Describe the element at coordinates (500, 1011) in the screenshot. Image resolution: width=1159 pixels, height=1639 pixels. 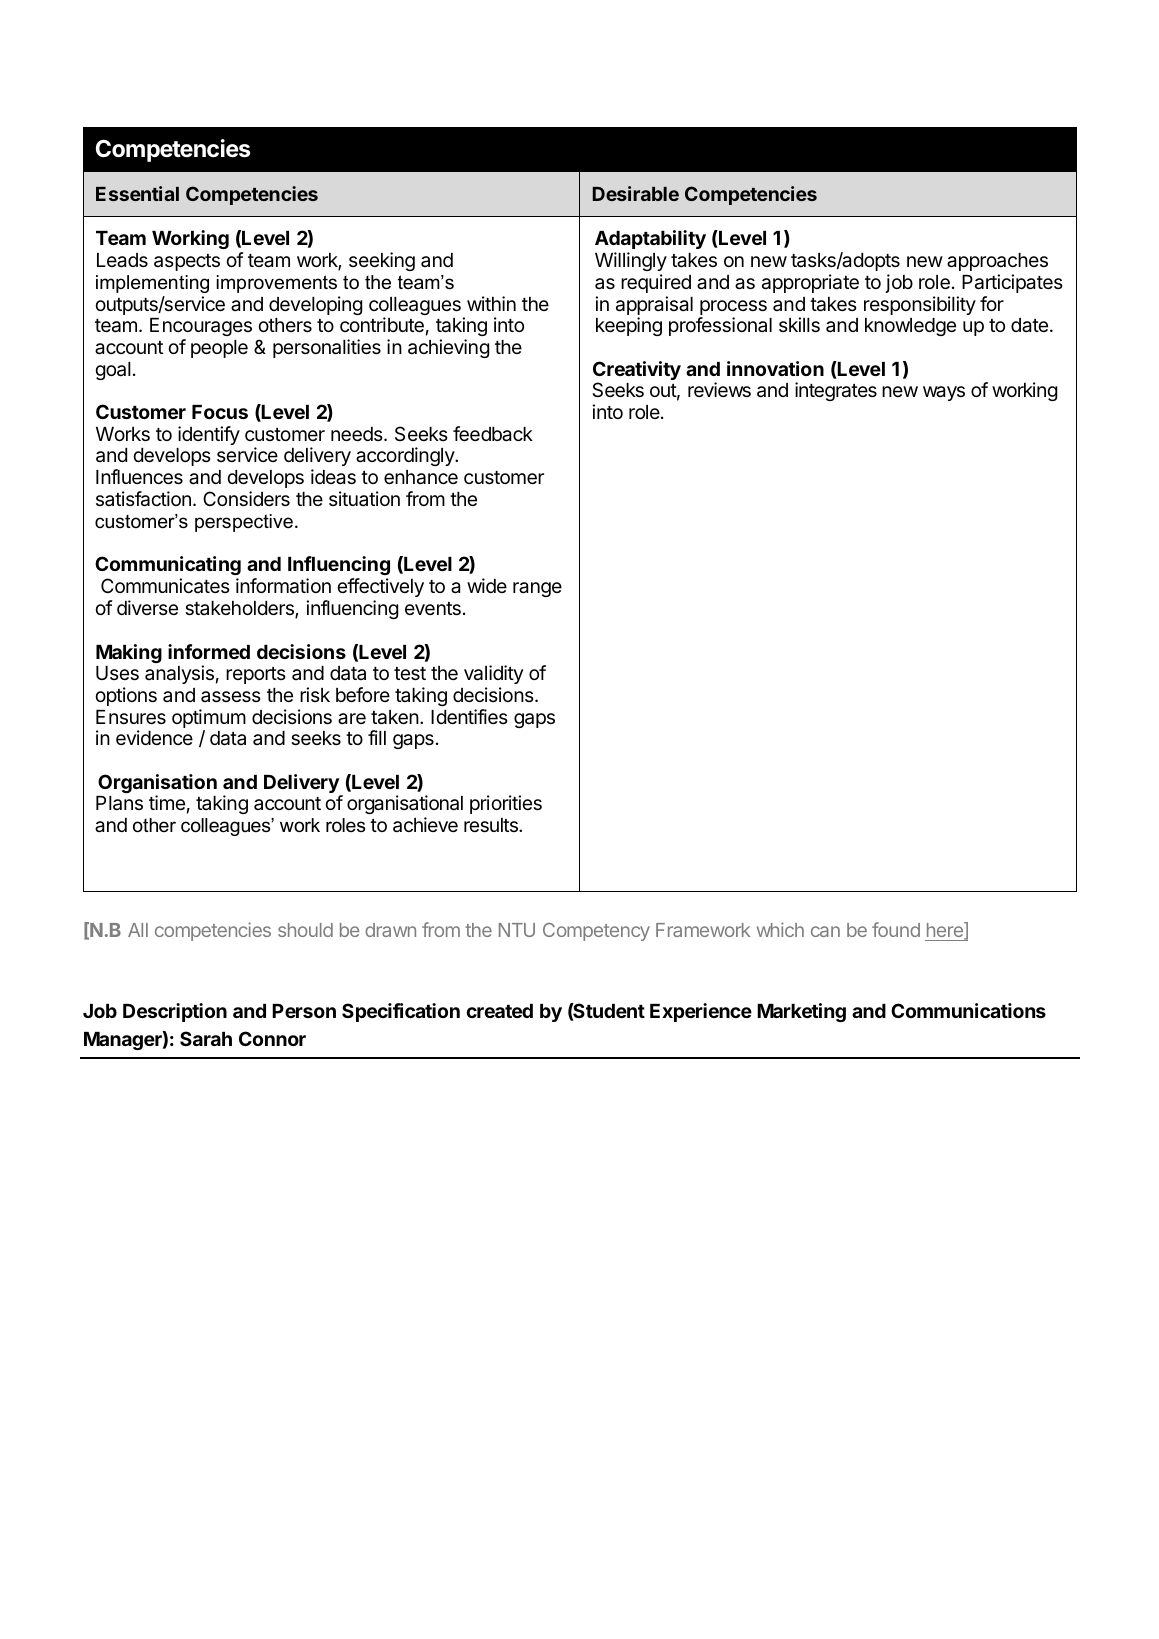
I see `created` at that location.
